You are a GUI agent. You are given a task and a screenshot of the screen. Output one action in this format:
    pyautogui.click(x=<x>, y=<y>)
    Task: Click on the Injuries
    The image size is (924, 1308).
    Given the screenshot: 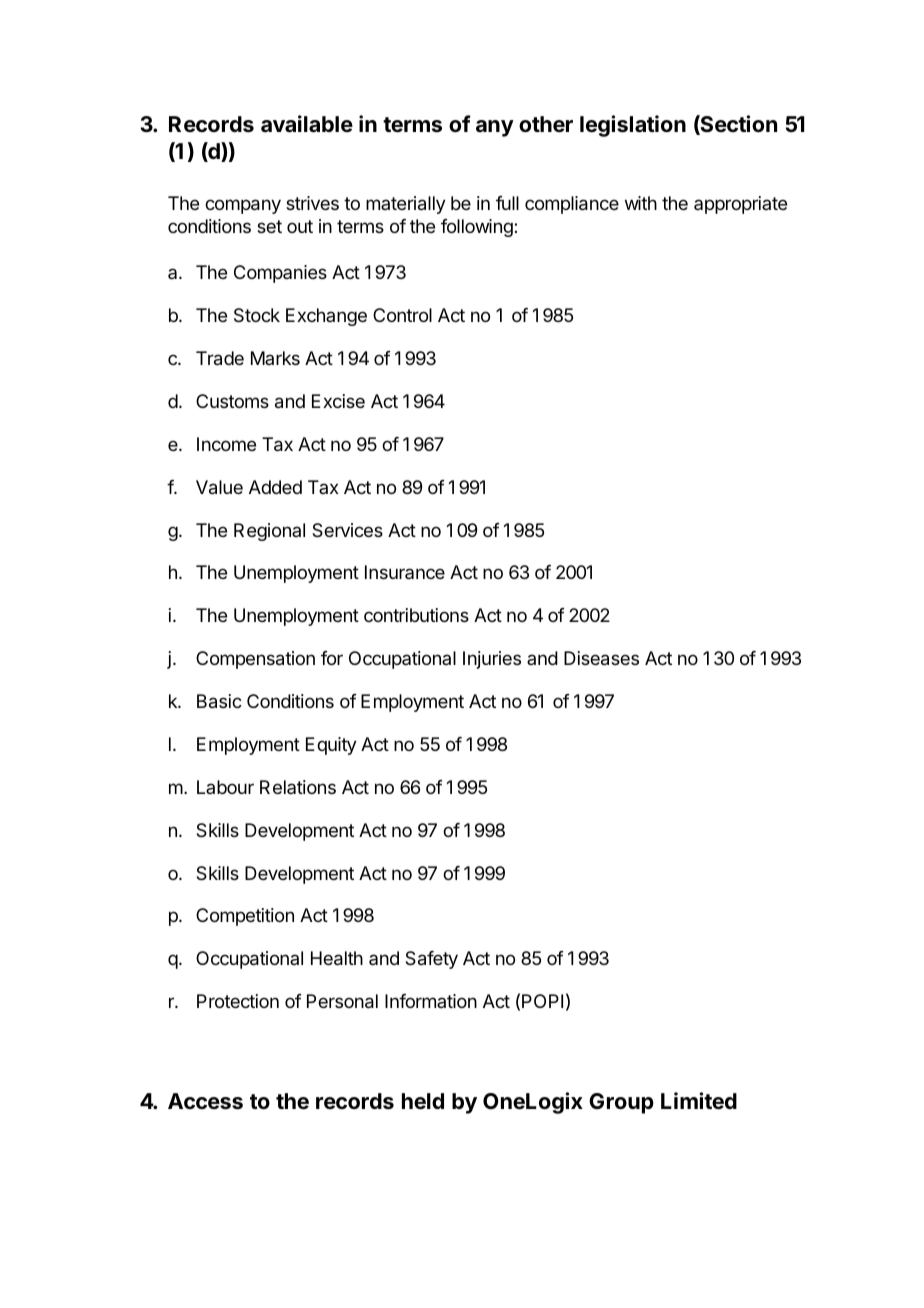 What is the action you would take?
    pyautogui.click(x=492, y=660)
